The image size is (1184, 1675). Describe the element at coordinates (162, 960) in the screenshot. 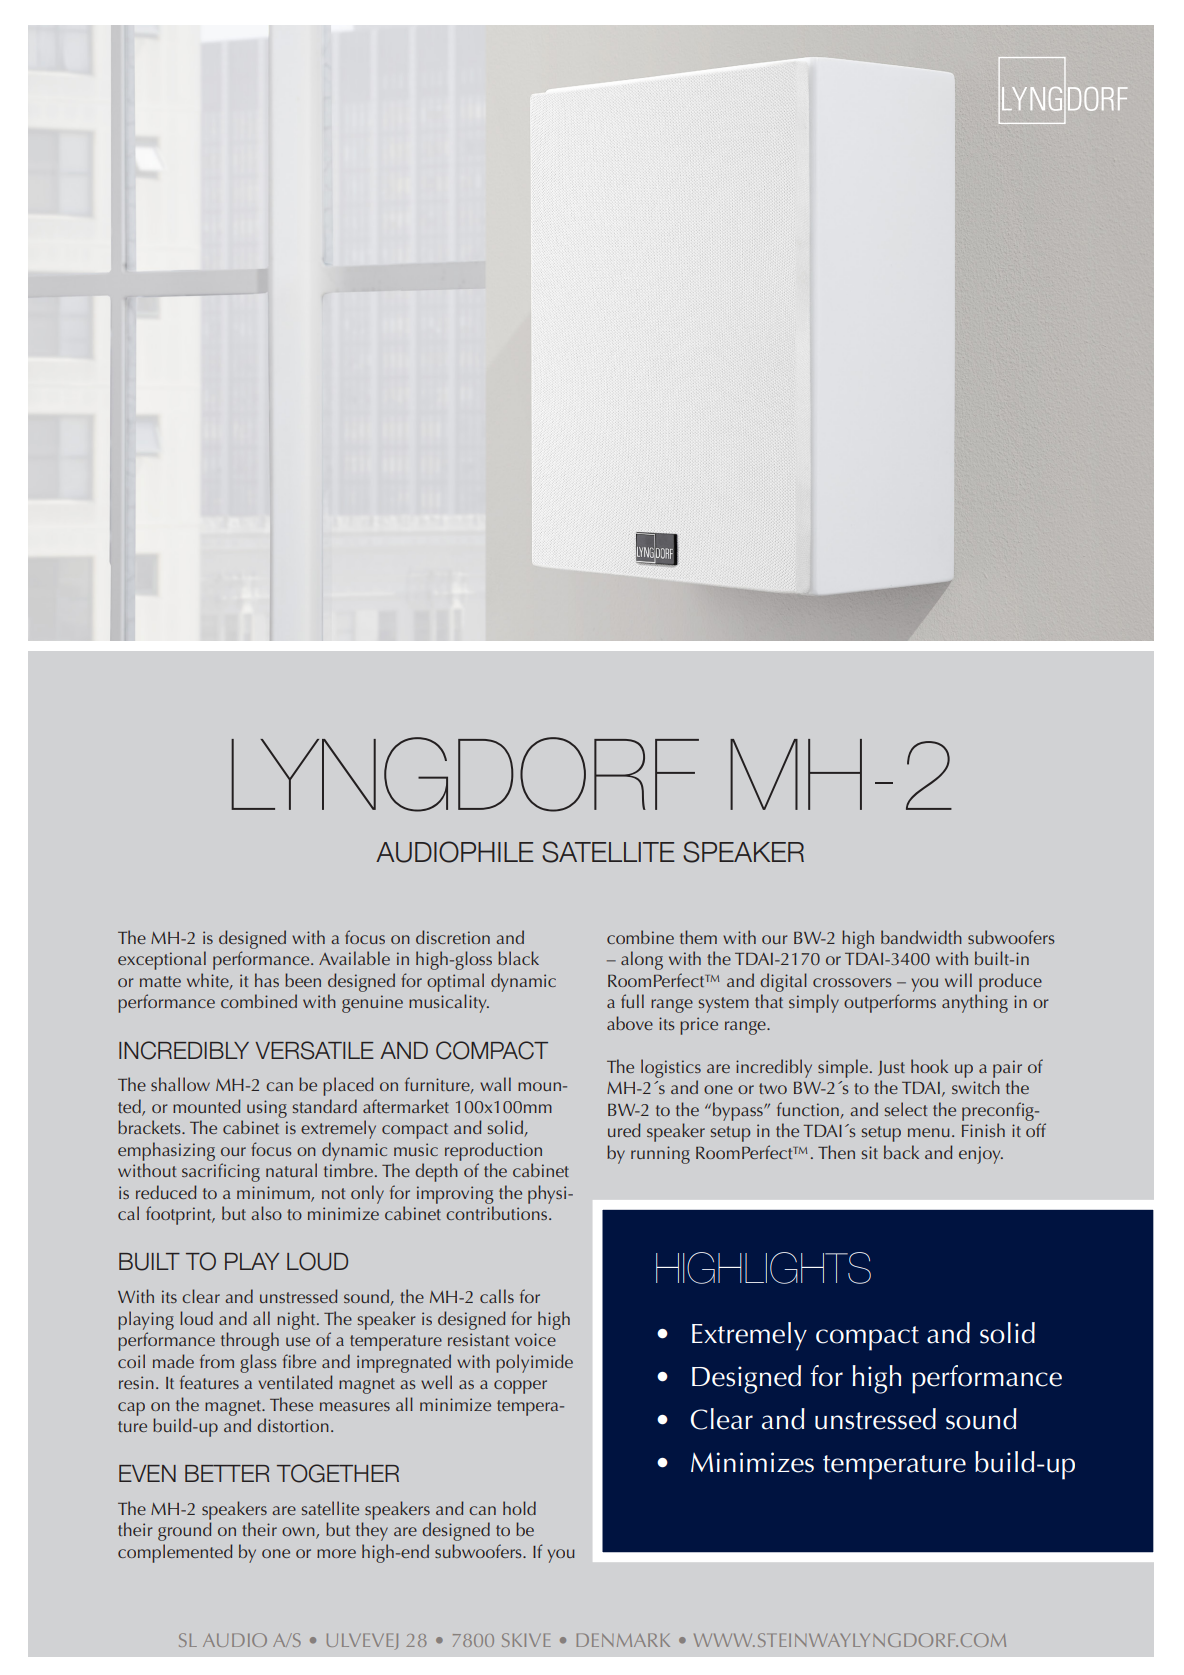

I see `exceptional` at that location.
